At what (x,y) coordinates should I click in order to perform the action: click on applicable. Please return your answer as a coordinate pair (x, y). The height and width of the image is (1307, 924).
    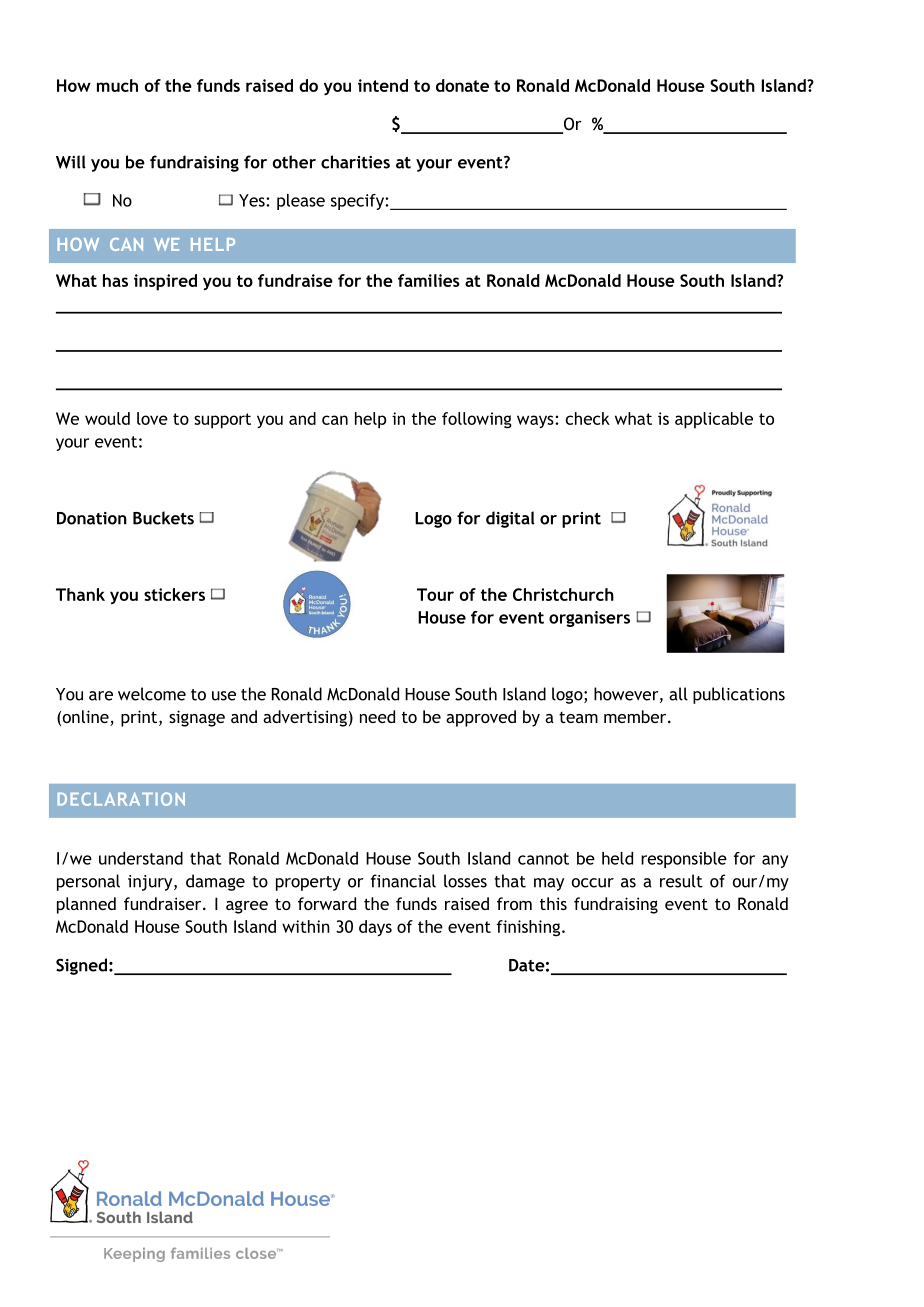
    Looking at the image, I should click on (714, 420).
